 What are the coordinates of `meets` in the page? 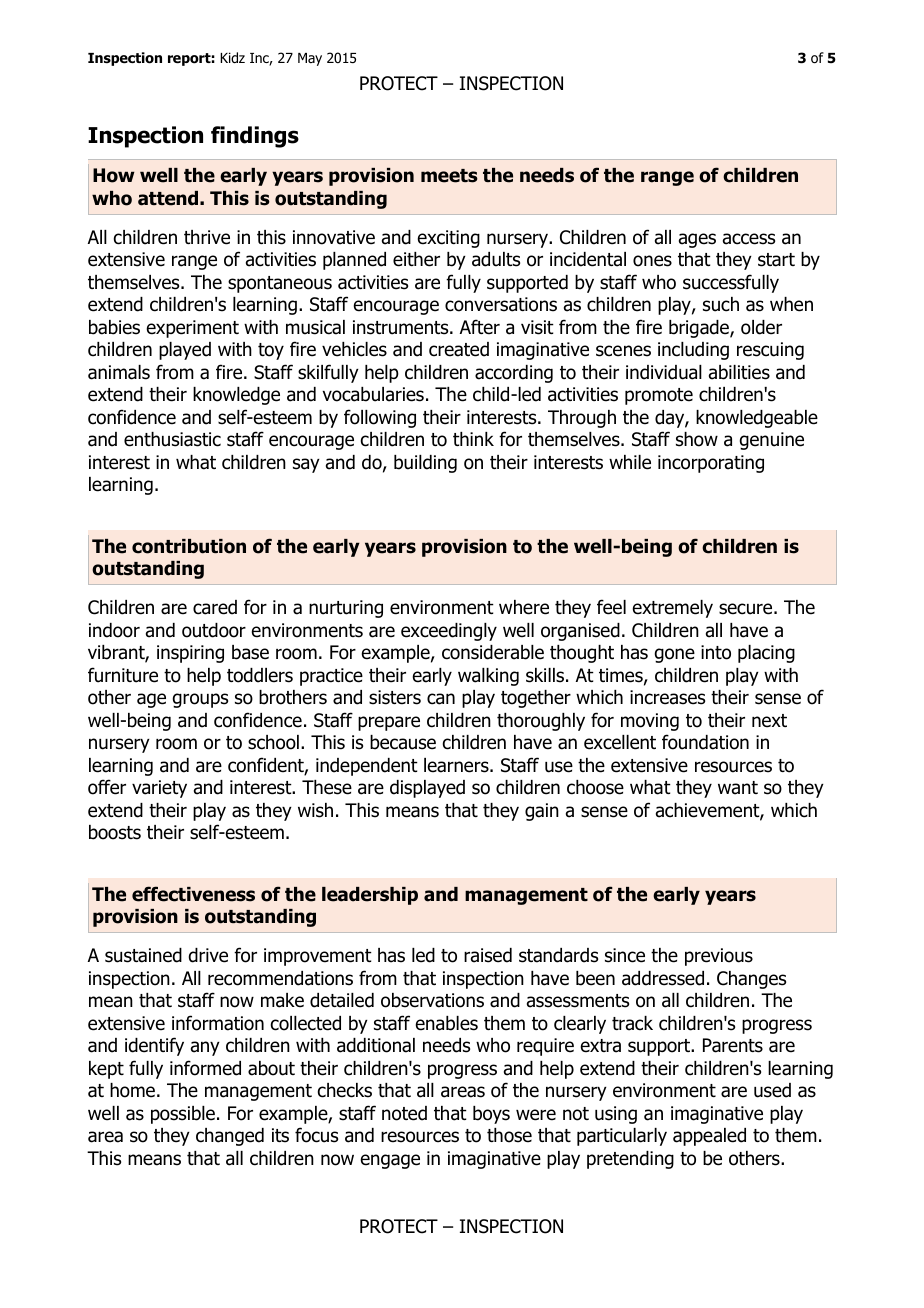 It's located at (449, 176).
